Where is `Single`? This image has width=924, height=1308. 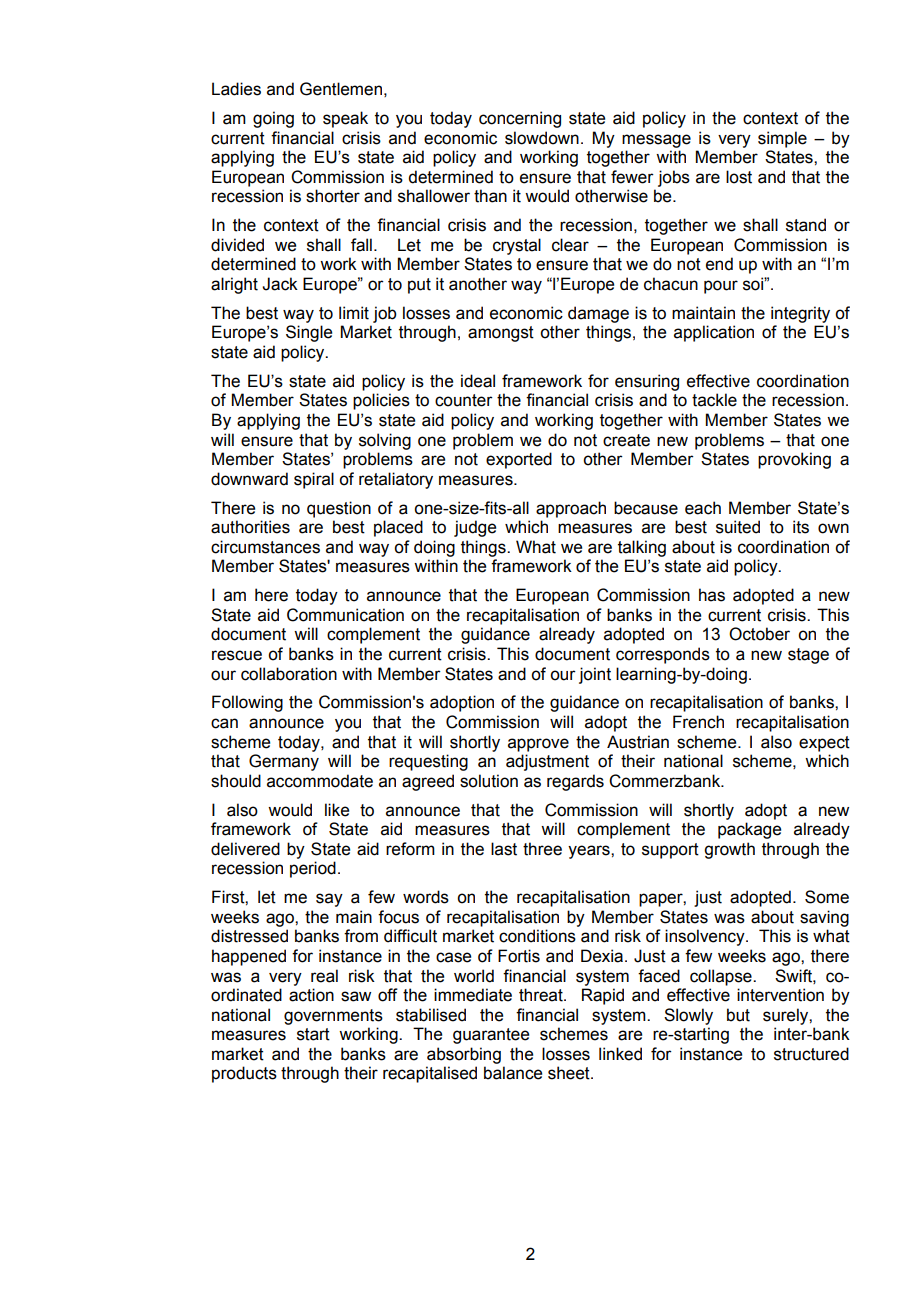 Single is located at coordinates (309, 333).
